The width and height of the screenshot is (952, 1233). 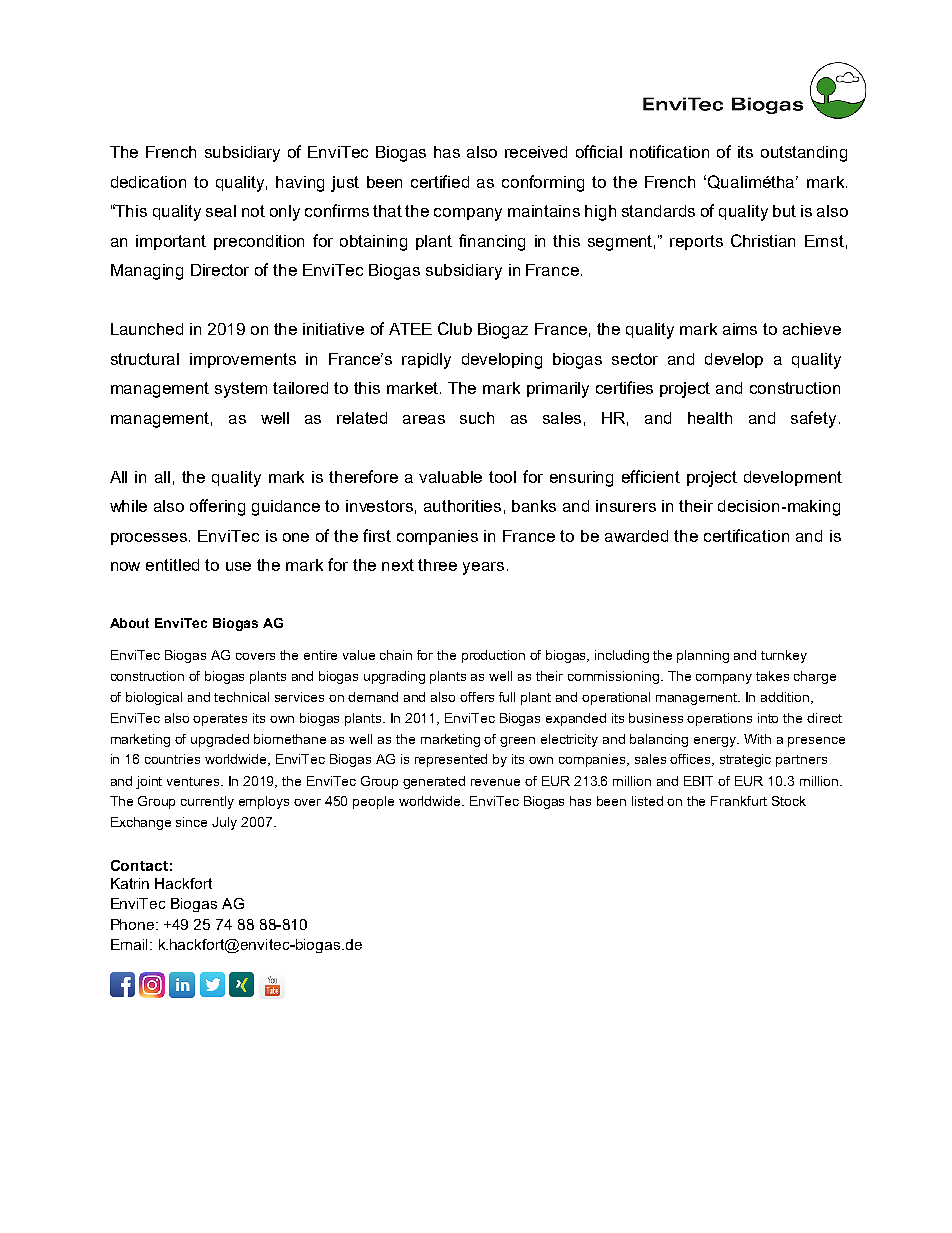 I want to click on years, so click(x=483, y=568).
